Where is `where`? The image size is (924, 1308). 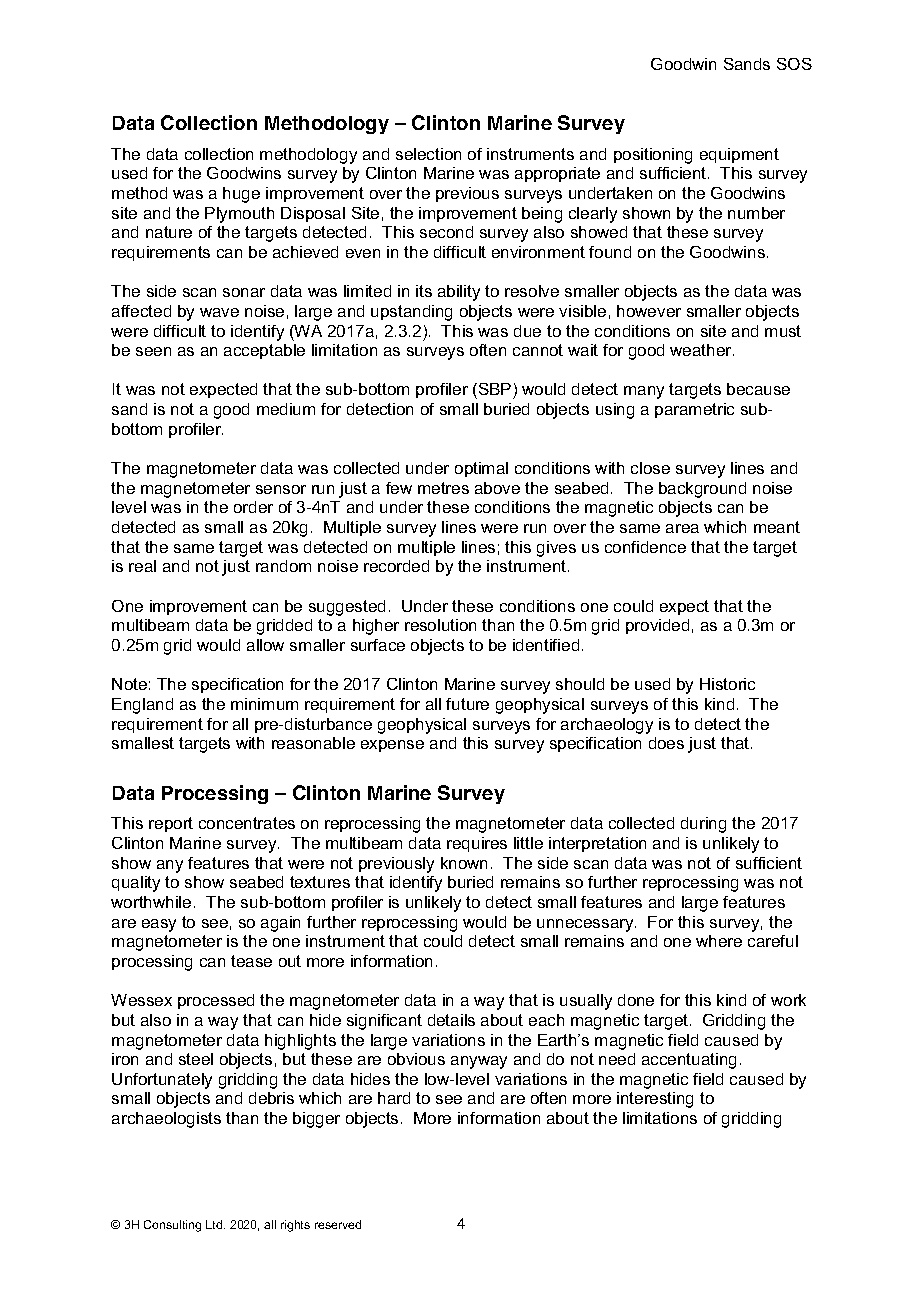
where is located at coordinates (719, 941).
